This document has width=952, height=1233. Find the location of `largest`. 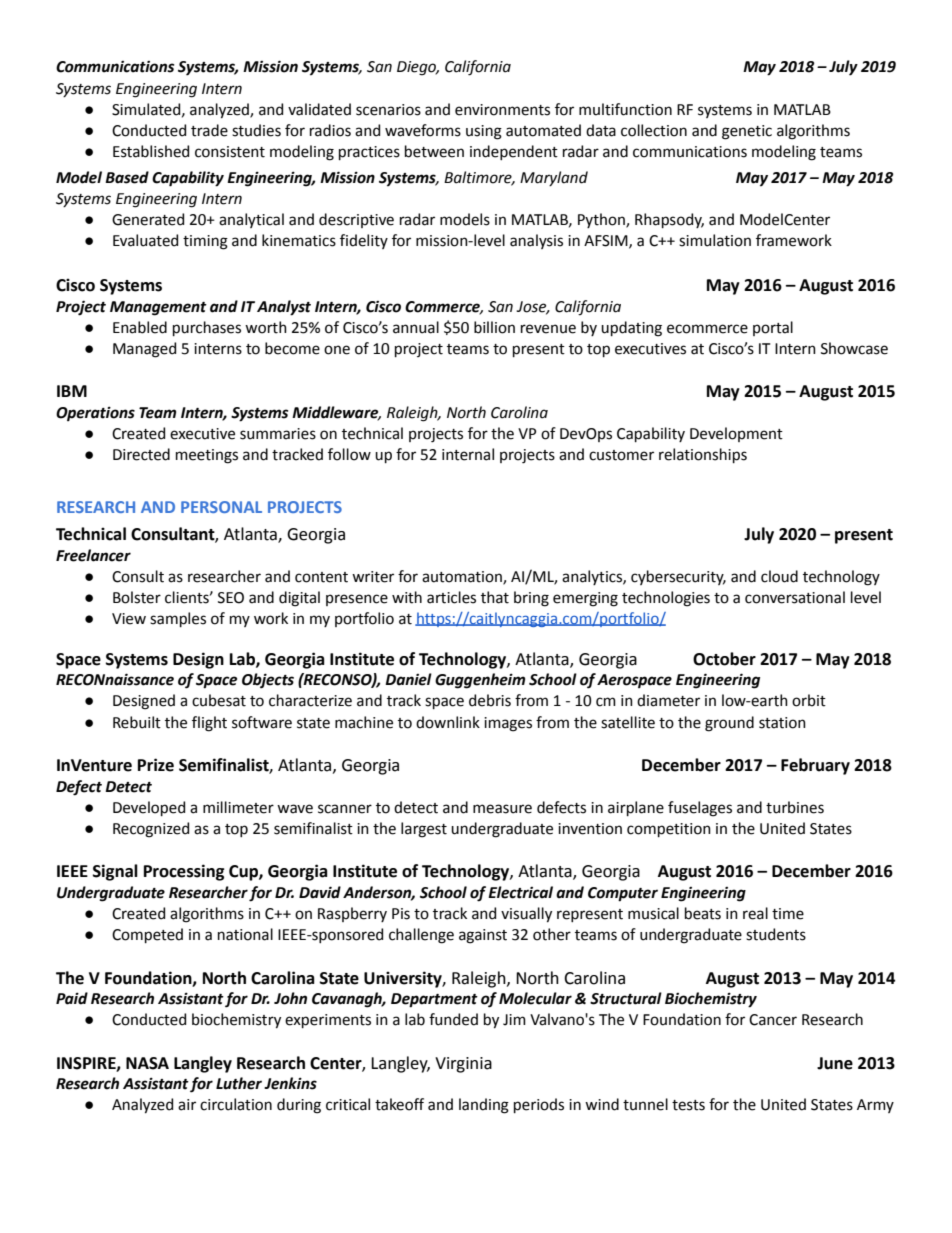

largest is located at coordinates (424, 830).
